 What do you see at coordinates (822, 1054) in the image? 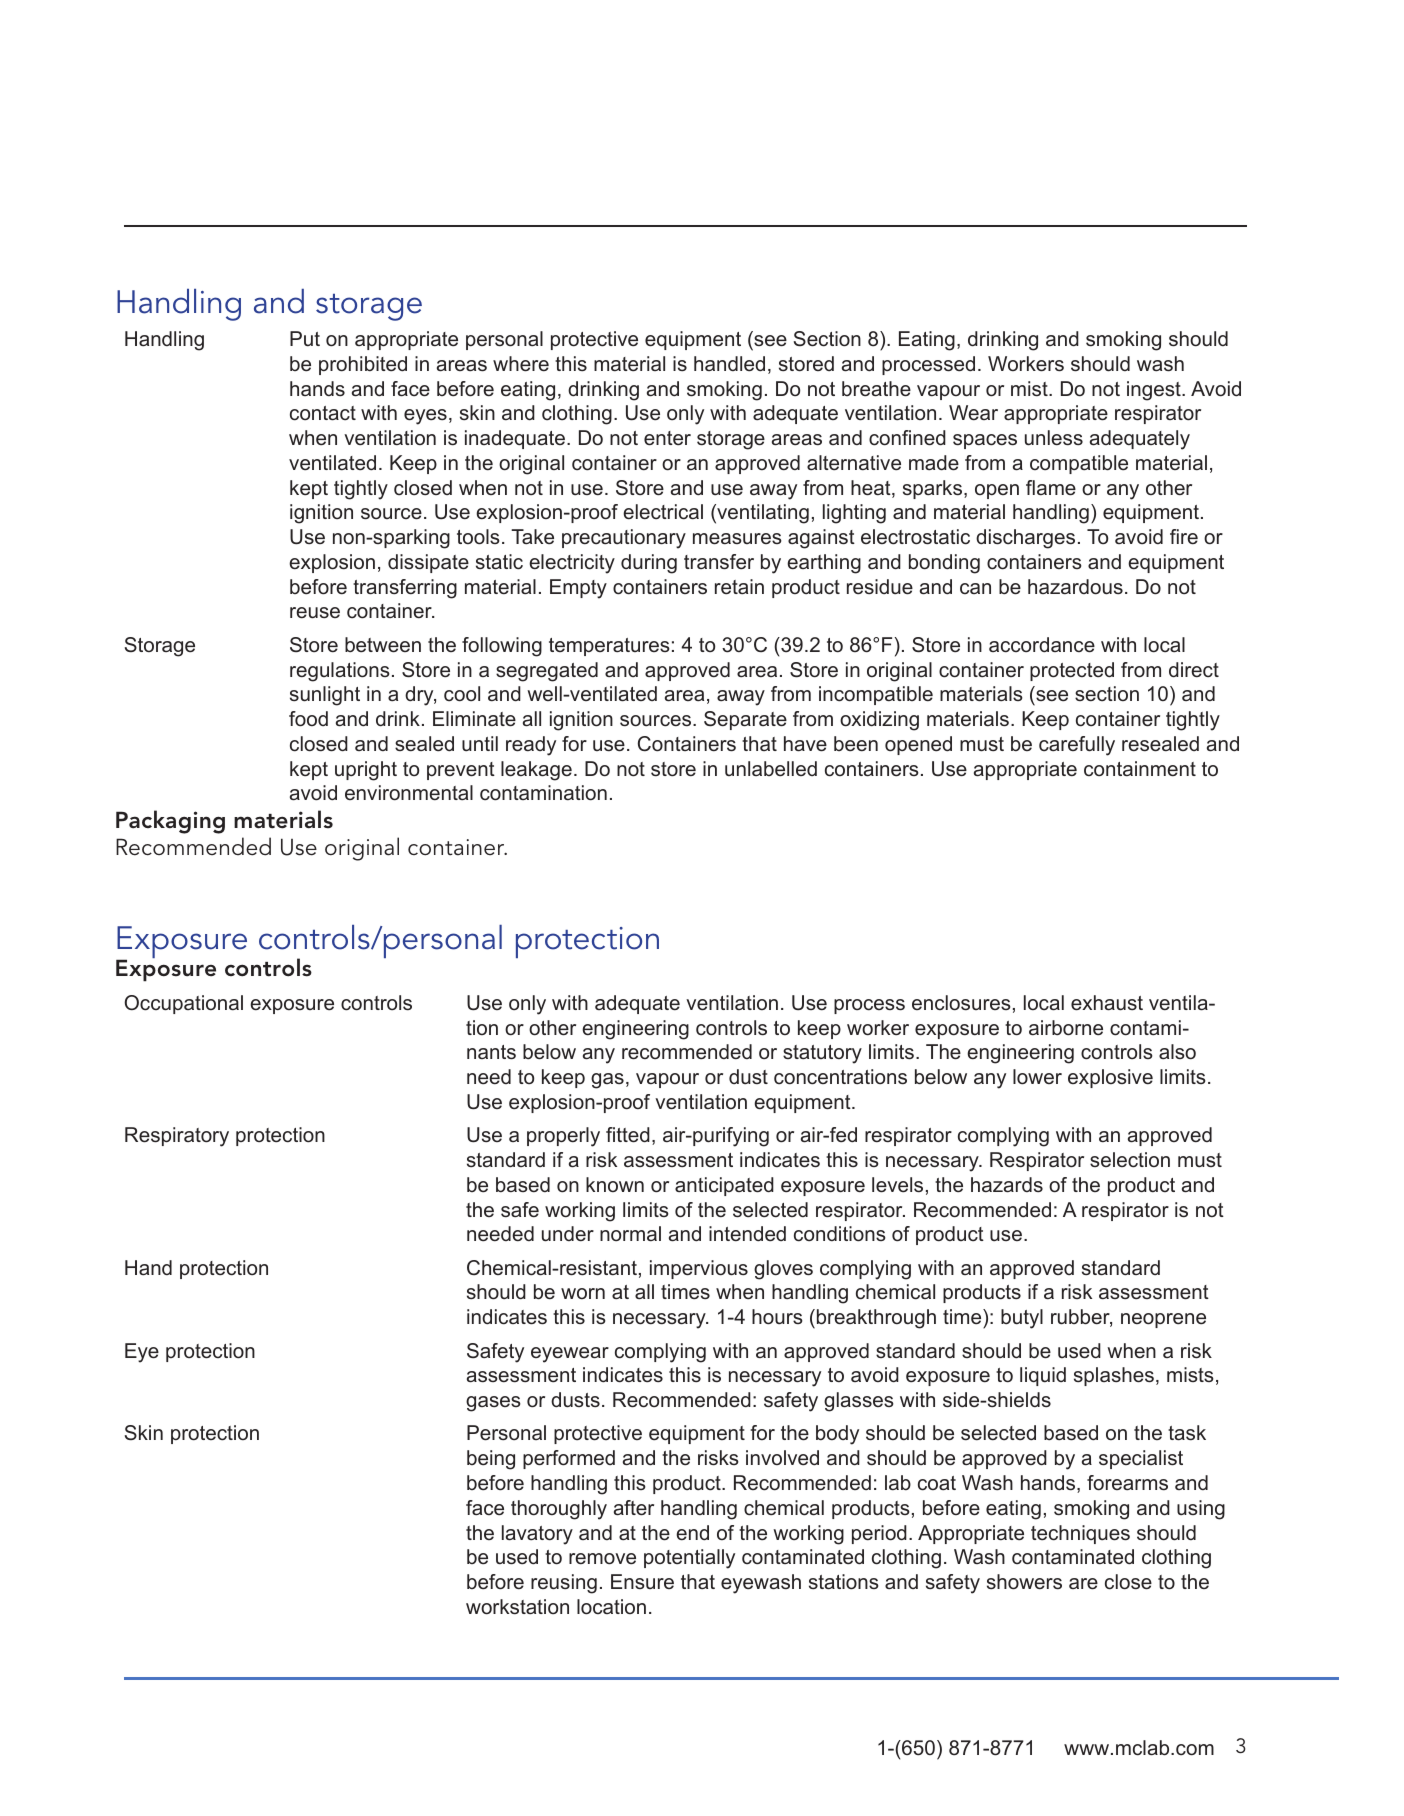
I see `statutory` at bounding box center [822, 1054].
